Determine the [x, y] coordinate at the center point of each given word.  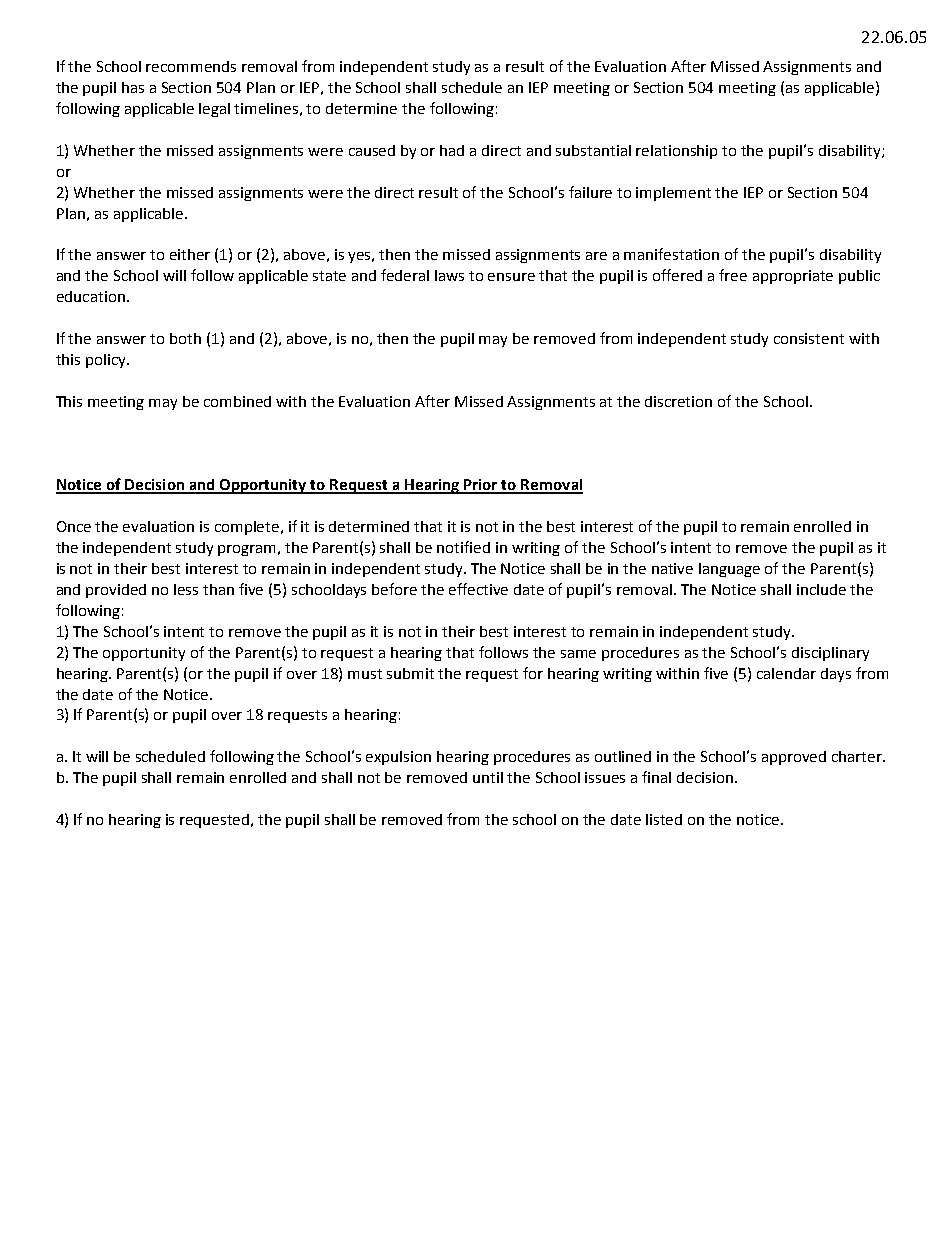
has [133, 87]
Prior [481, 486]
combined [237, 401]
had [452, 150]
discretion [678, 401]
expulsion [398, 758]
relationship [676, 152]
